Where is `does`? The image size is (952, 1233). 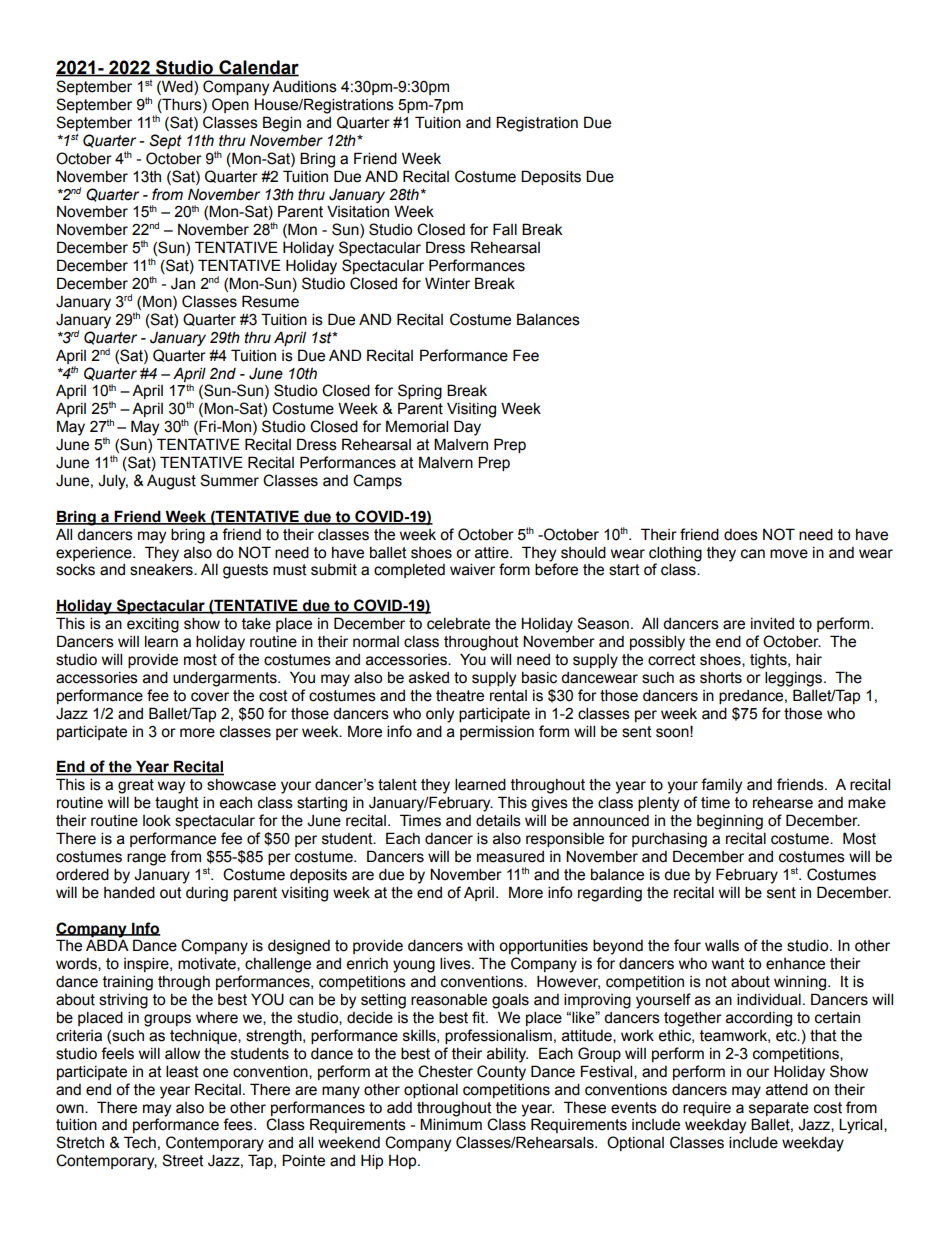 does is located at coordinates (741, 535).
